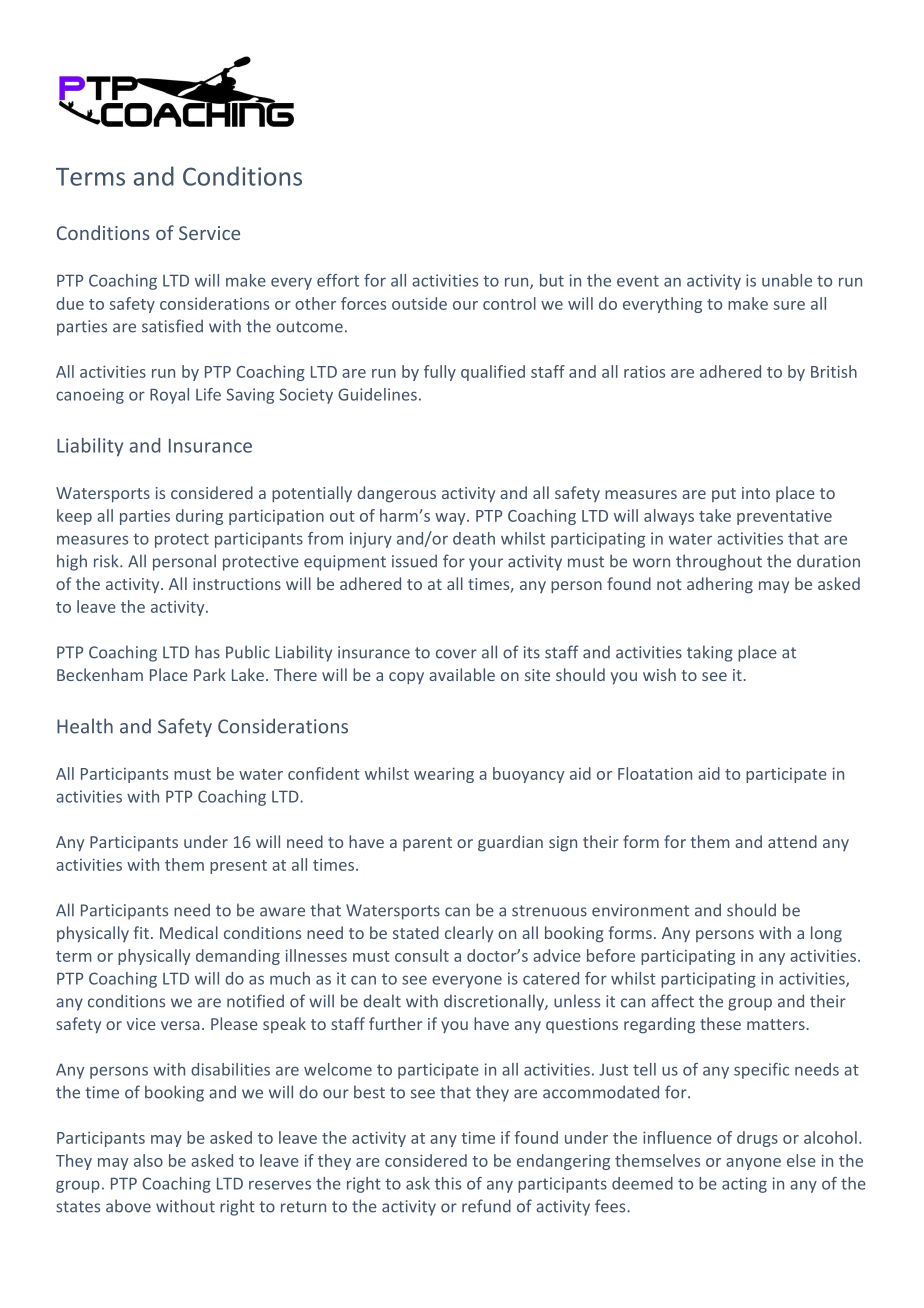 This document has height=1308, width=924. Describe the element at coordinates (419, 303) in the document. I see `outside` at that location.
